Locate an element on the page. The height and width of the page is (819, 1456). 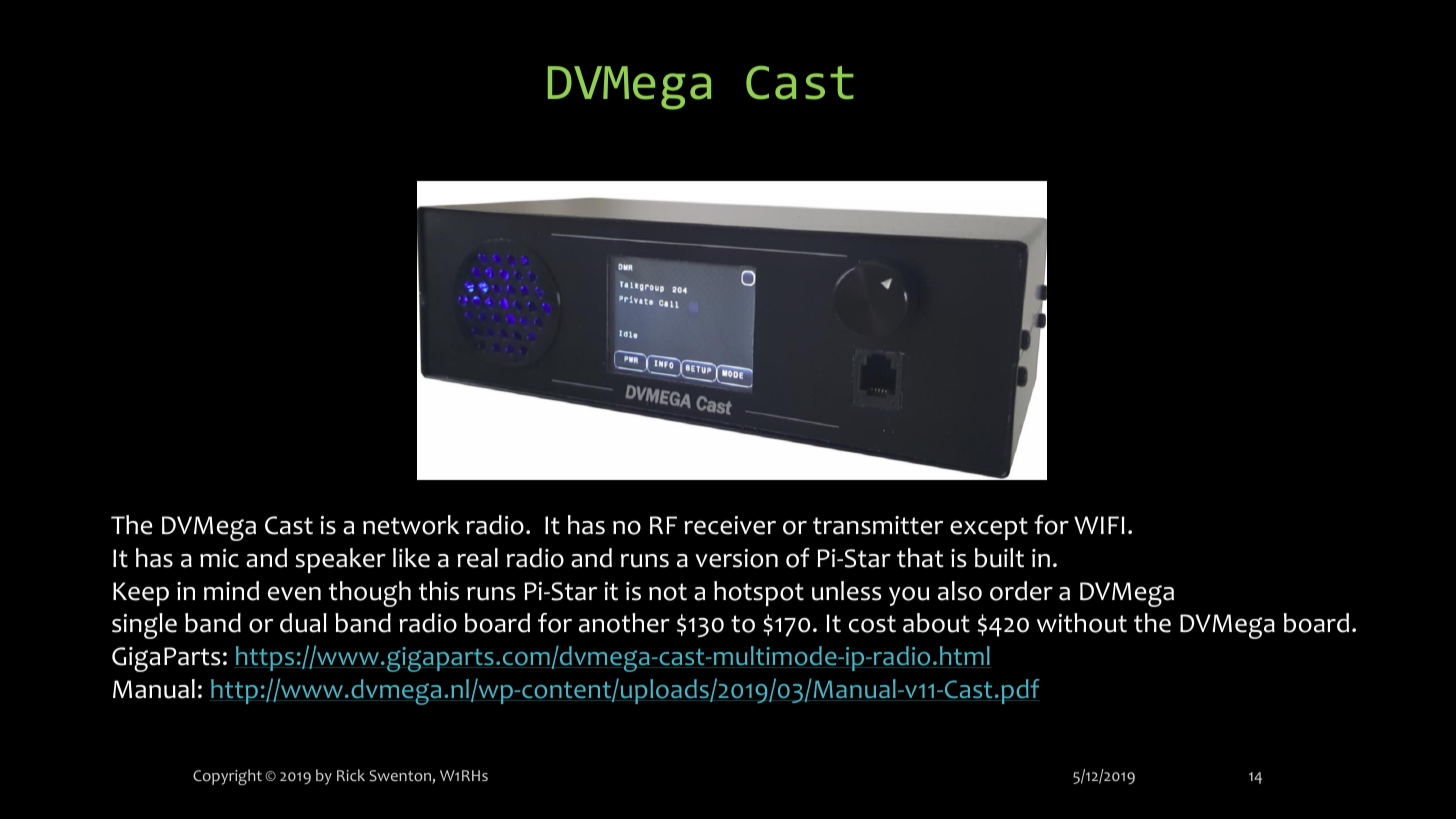
mind is located at coordinates (231, 591).
